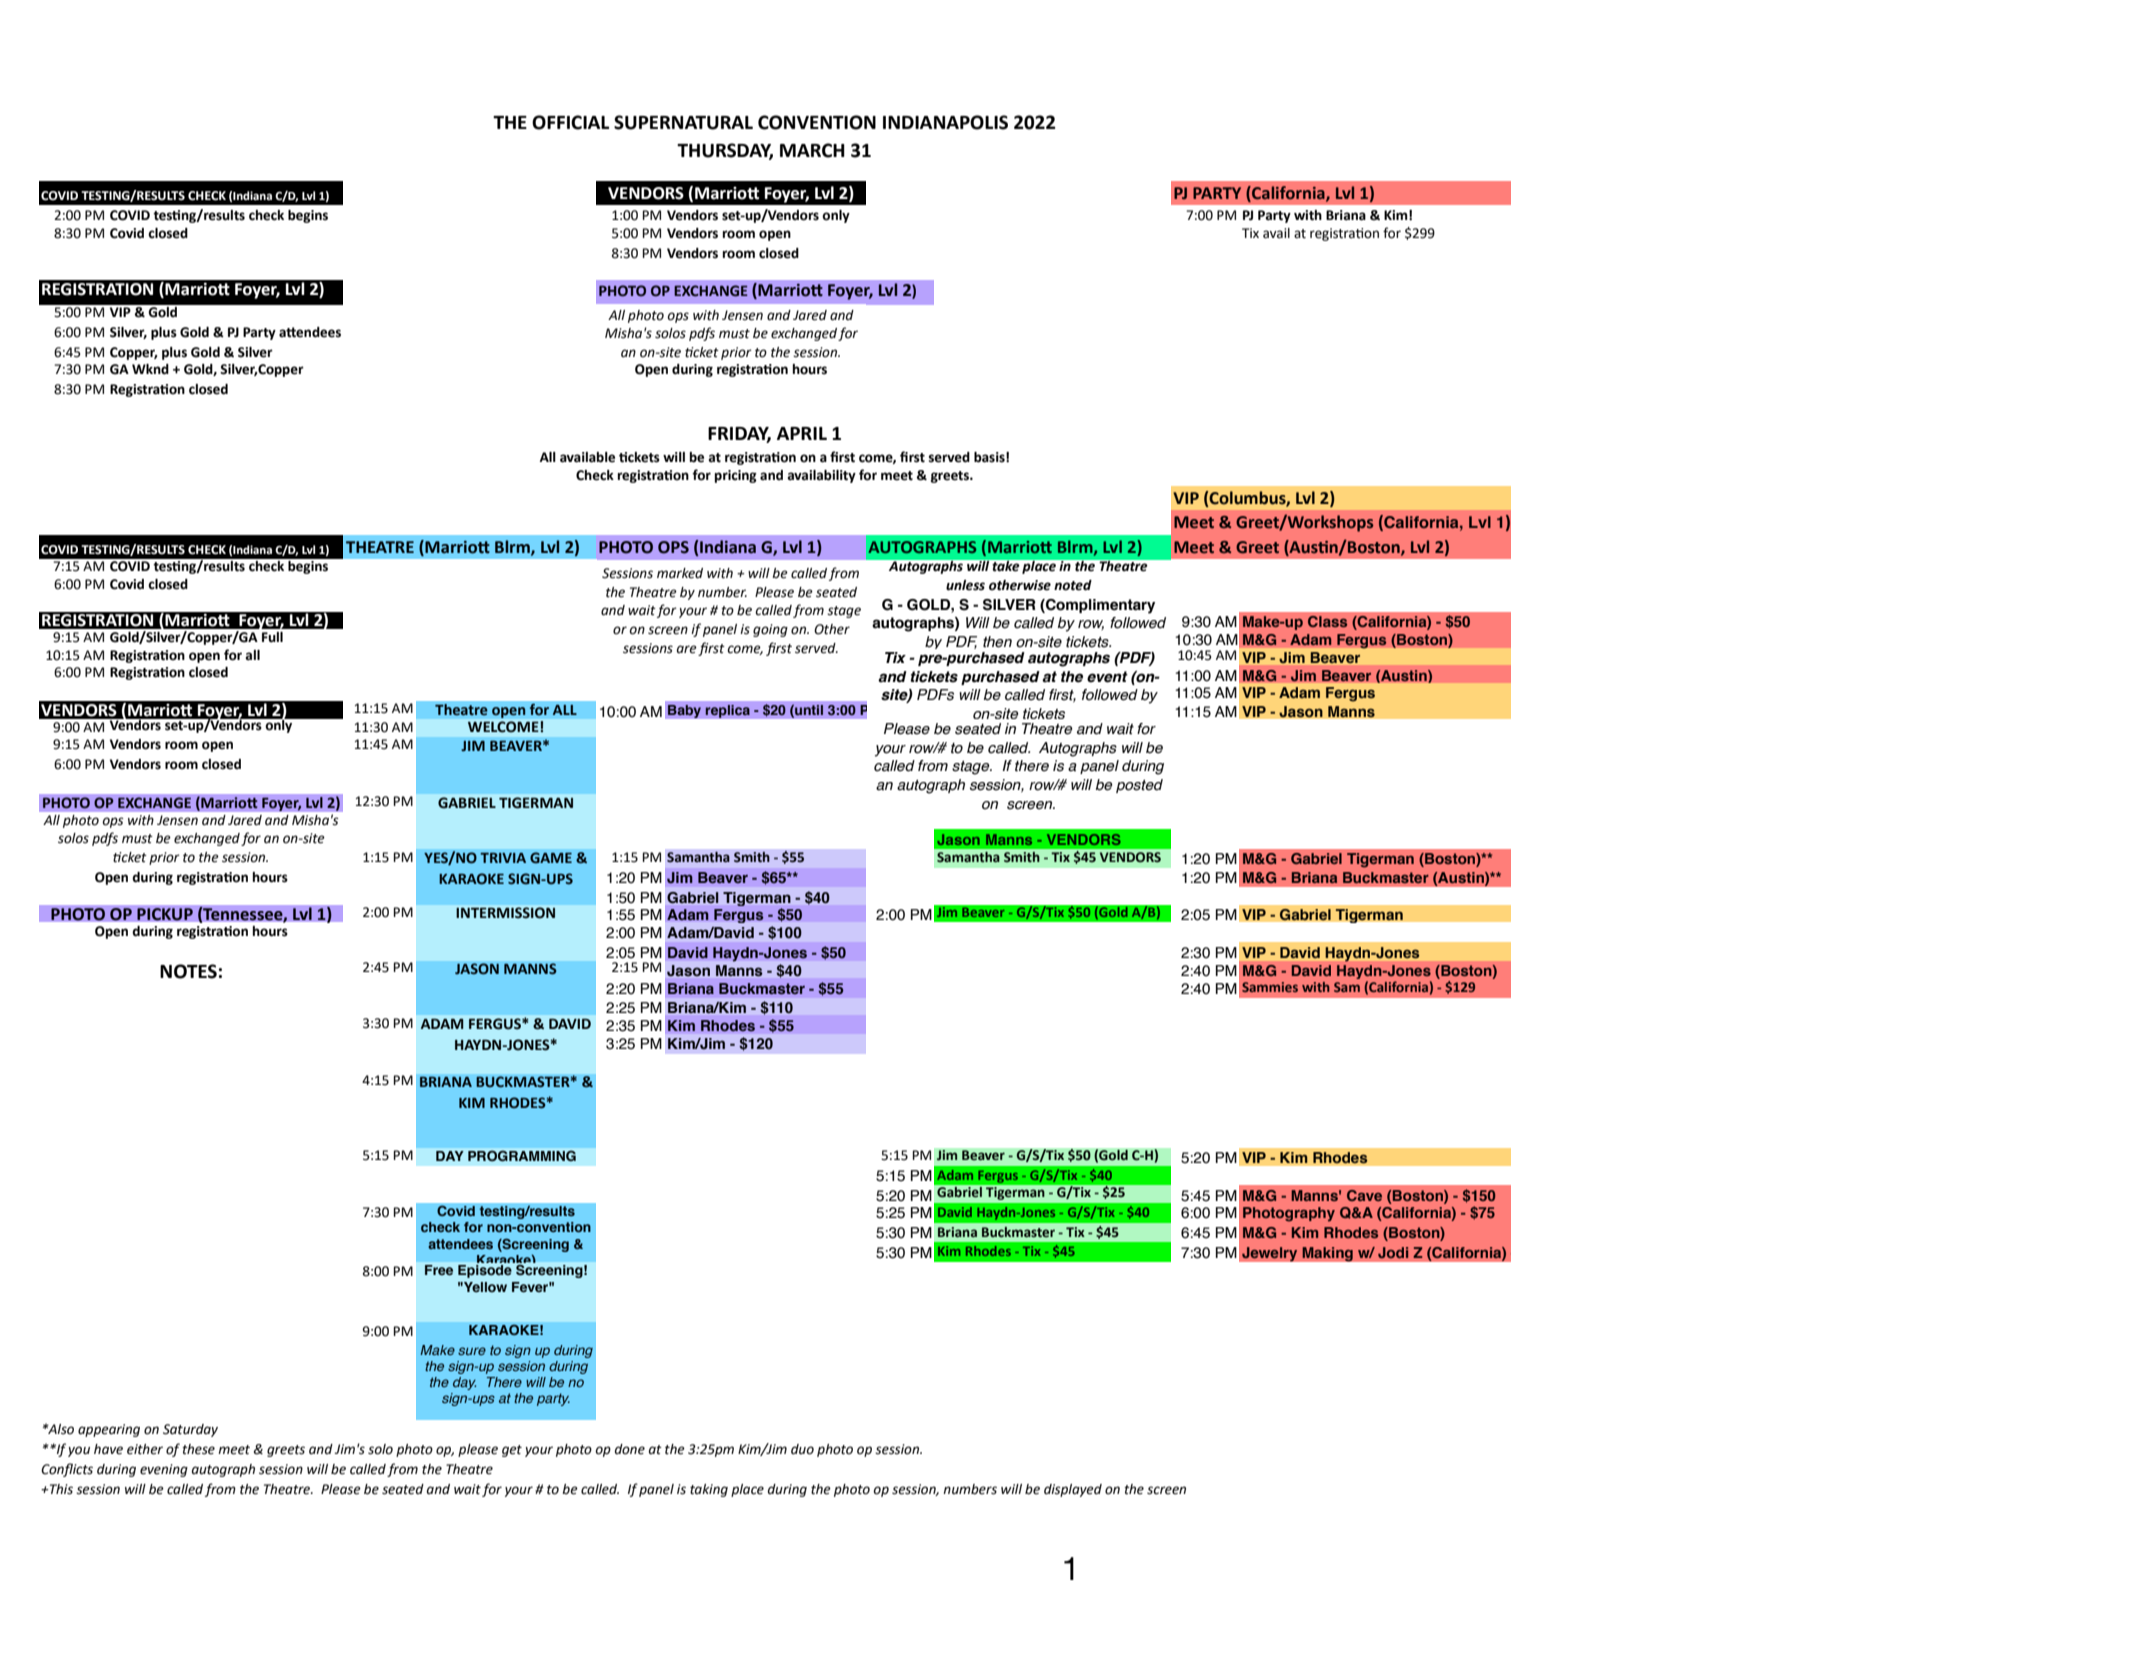 The height and width of the page is (1656, 2143). I want to click on Free, so click(439, 1270).
